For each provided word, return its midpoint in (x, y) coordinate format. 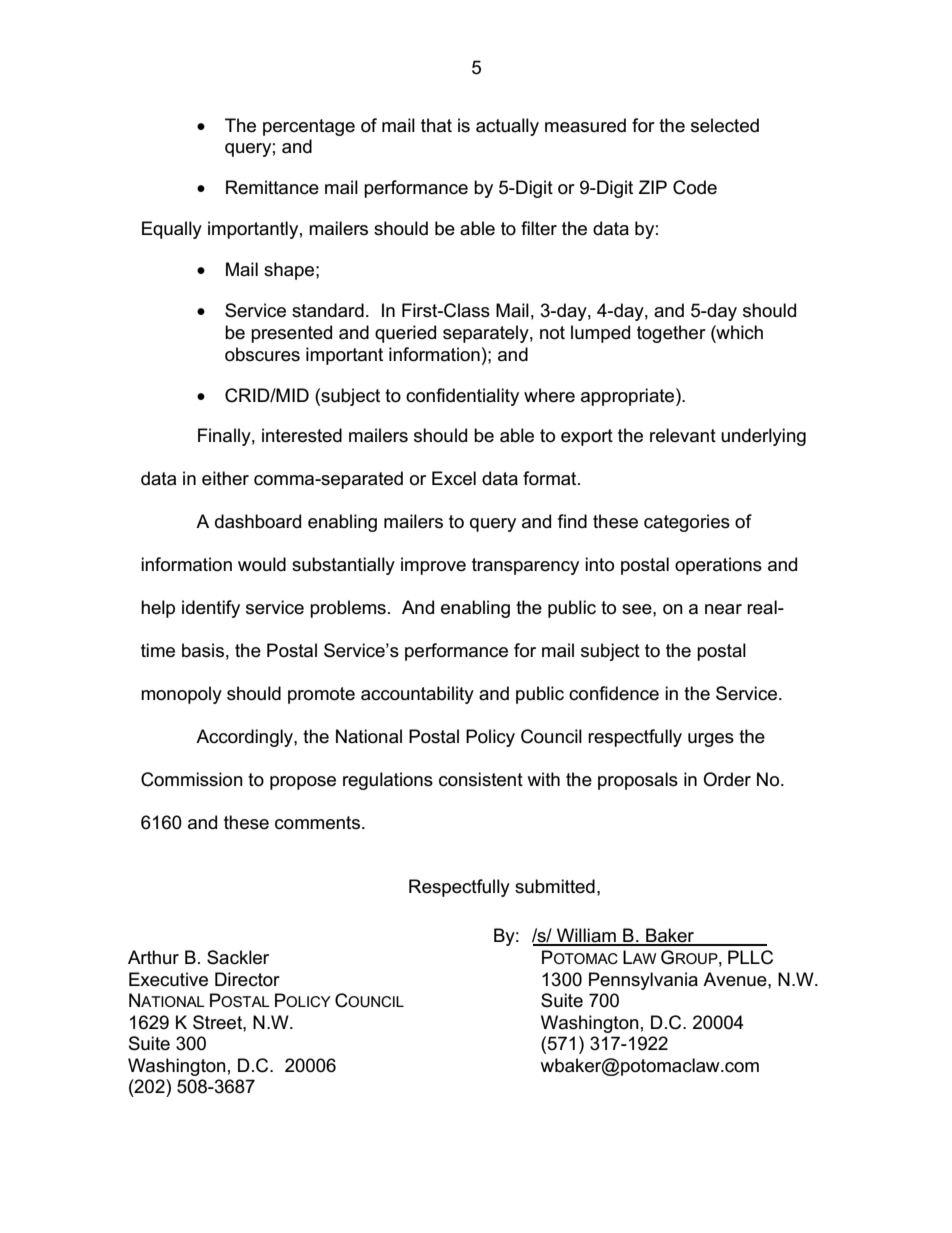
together (671, 334)
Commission (192, 779)
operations (718, 566)
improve (433, 566)
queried (405, 334)
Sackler (238, 957)
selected (725, 125)
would (262, 564)
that (436, 125)
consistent (481, 779)
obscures (262, 354)
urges (711, 740)
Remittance (272, 187)
